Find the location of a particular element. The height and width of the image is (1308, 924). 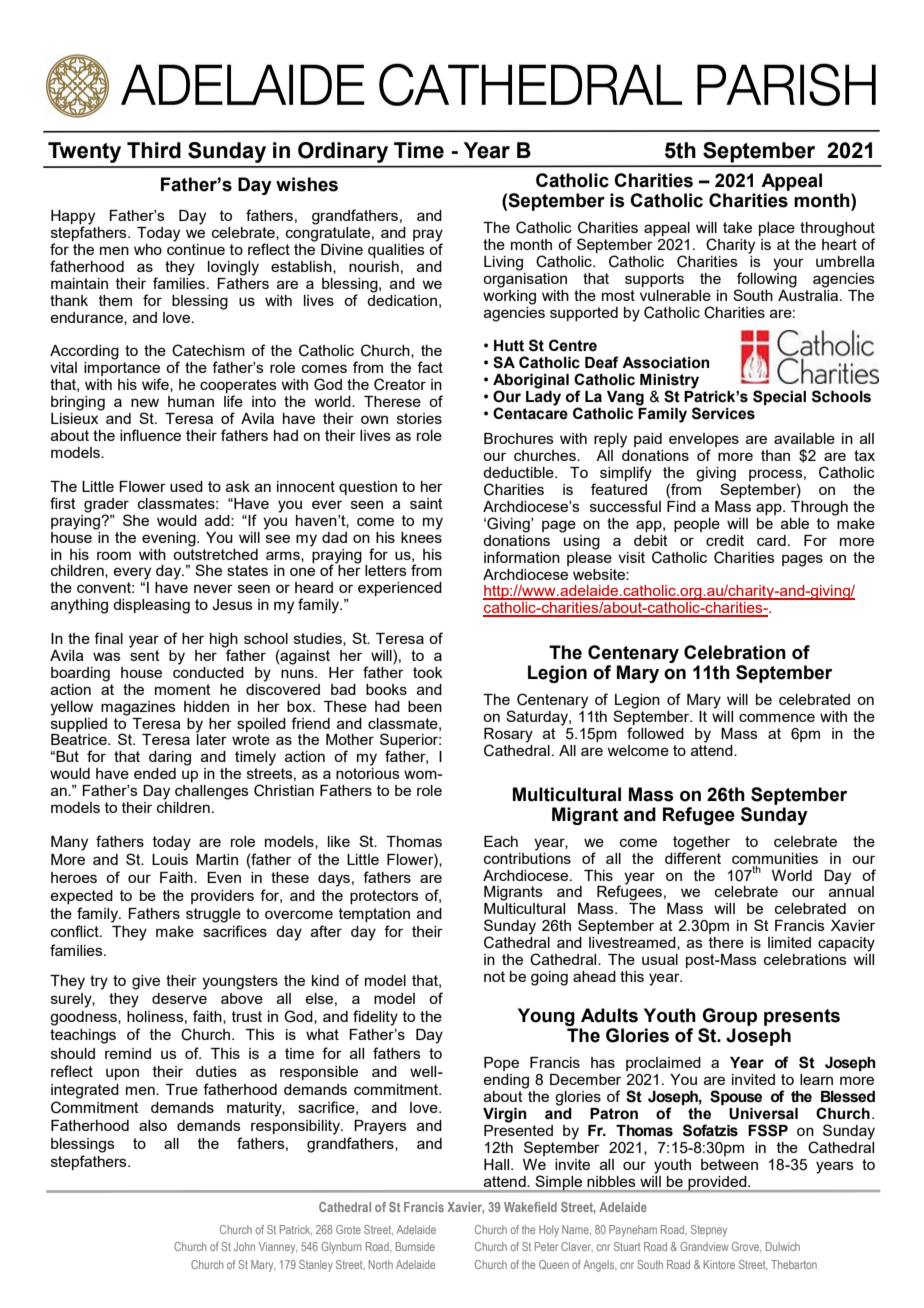

commence is located at coordinates (777, 717).
